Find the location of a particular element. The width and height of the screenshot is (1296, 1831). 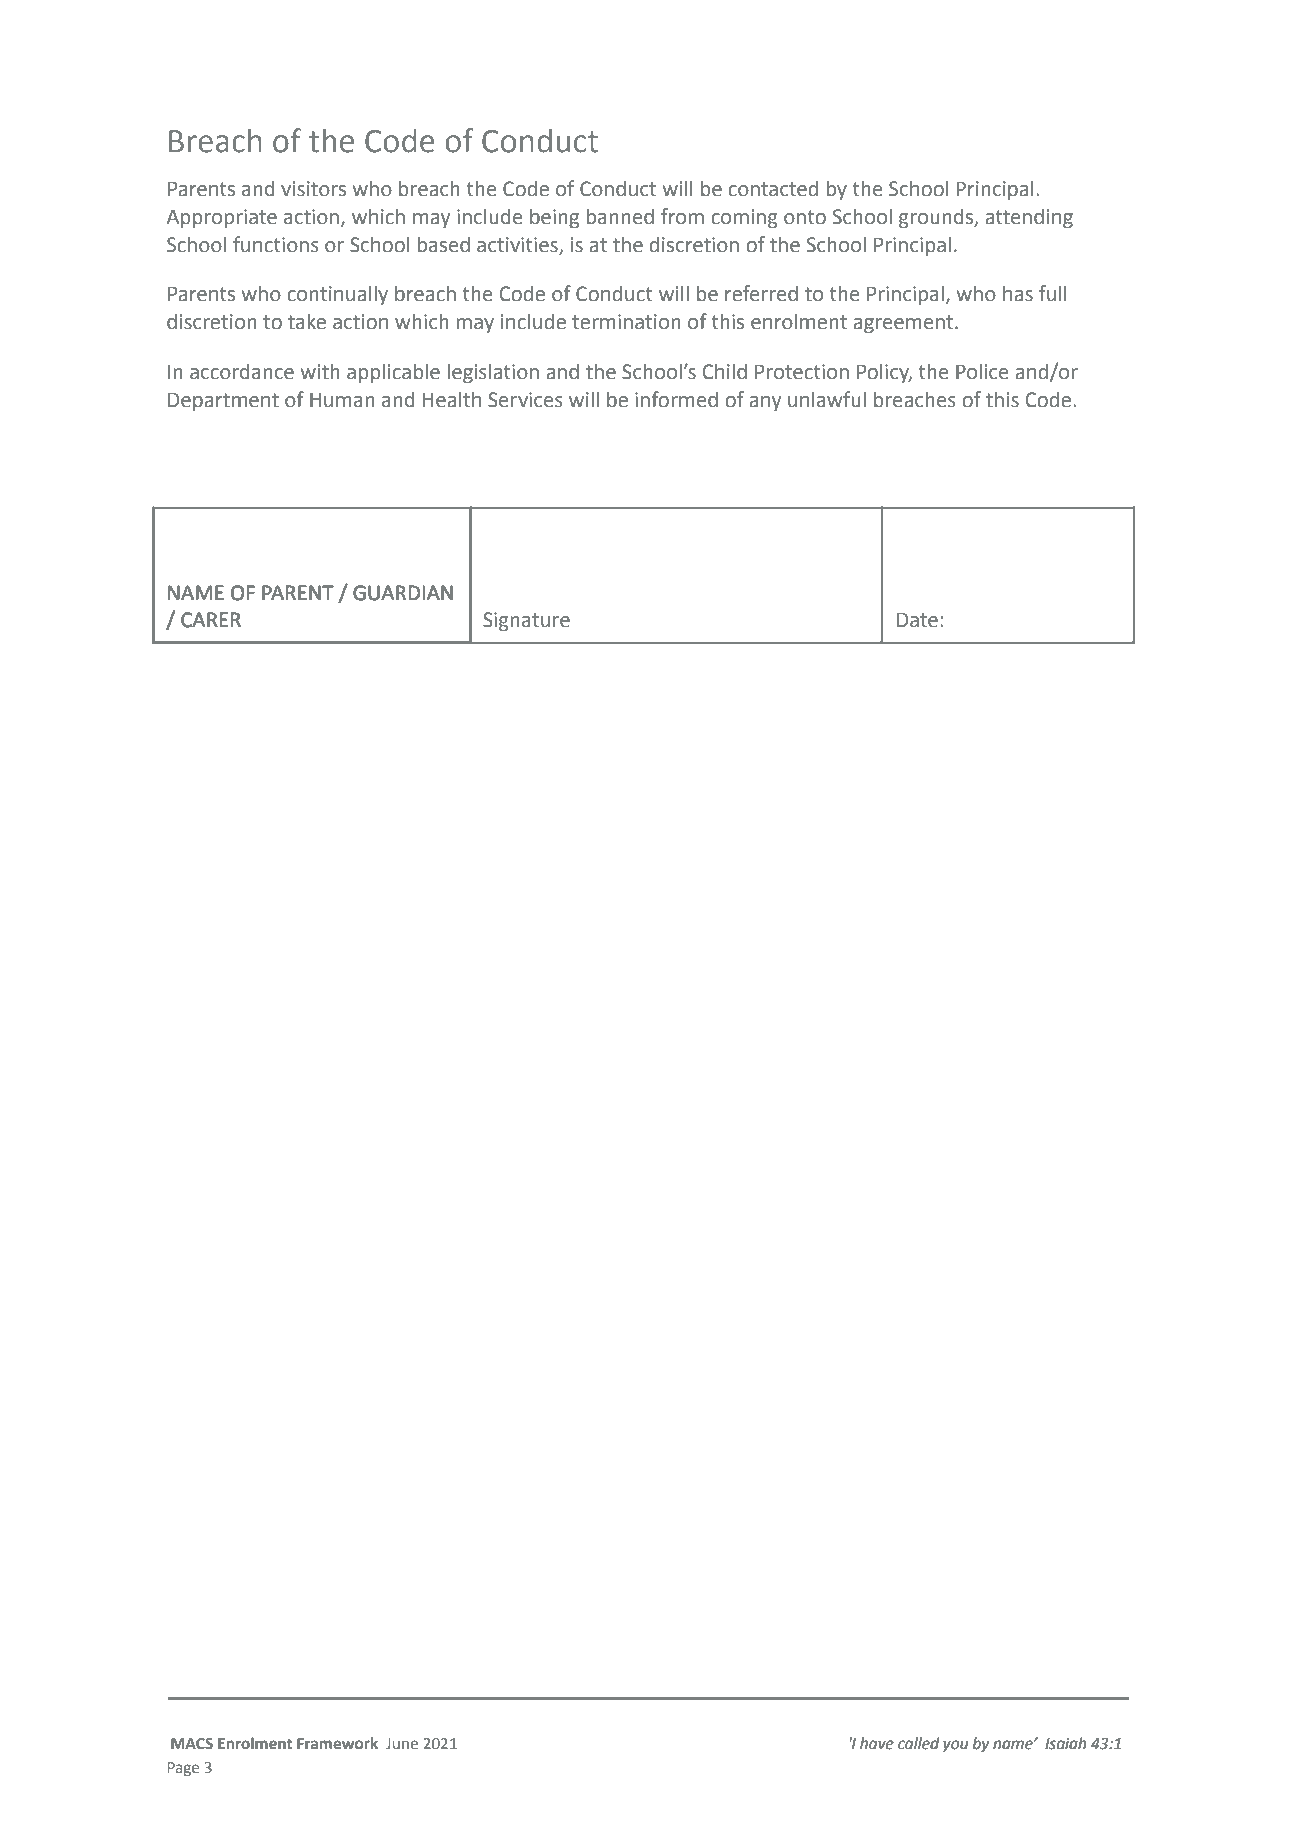

informed is located at coordinates (676, 399).
